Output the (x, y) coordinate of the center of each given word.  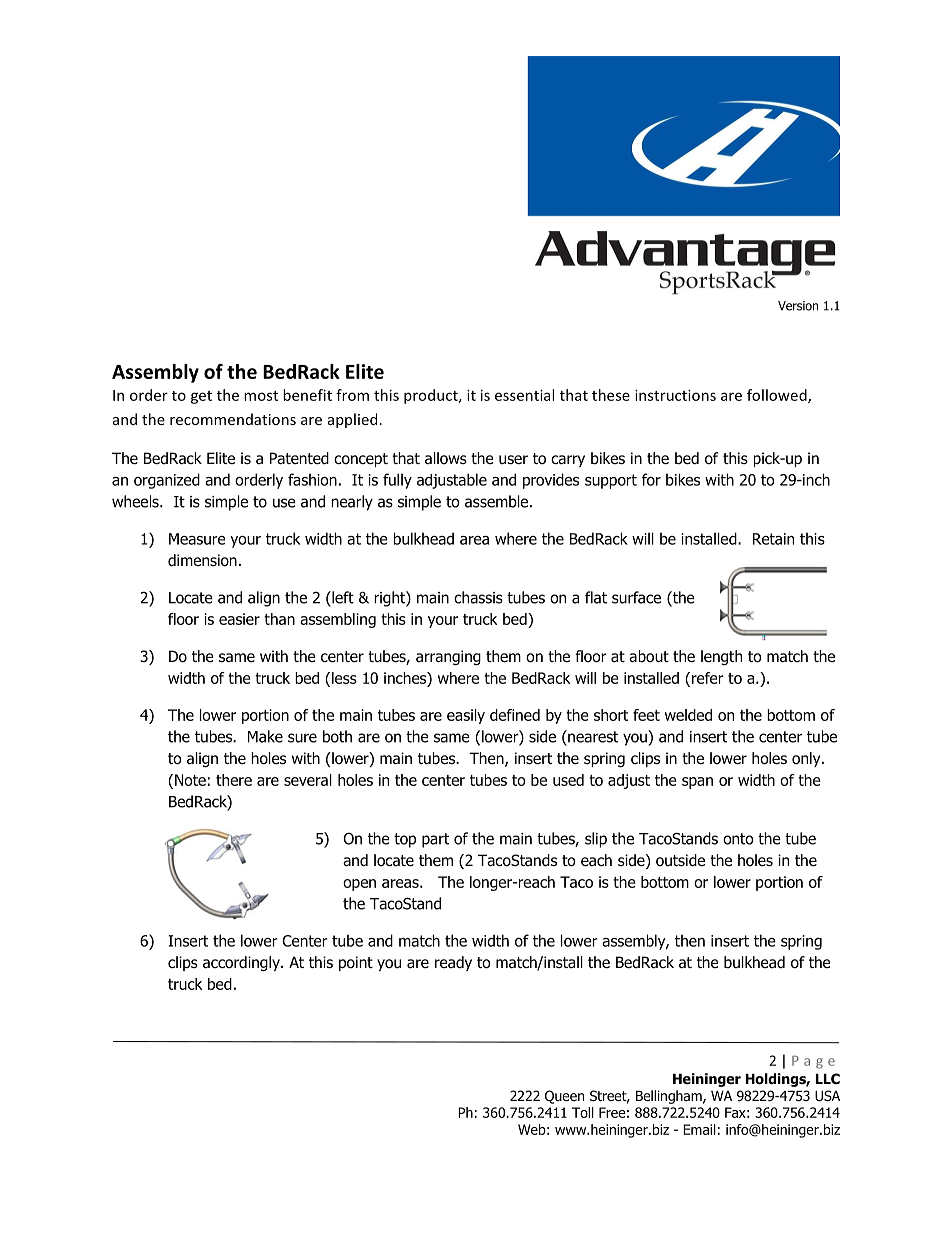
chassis (478, 597)
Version (798, 306)
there (234, 780)
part (435, 840)
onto (738, 839)
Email (699, 1129)
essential (524, 395)
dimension (202, 560)
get (201, 397)
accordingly (242, 963)
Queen (564, 1097)
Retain (773, 539)
